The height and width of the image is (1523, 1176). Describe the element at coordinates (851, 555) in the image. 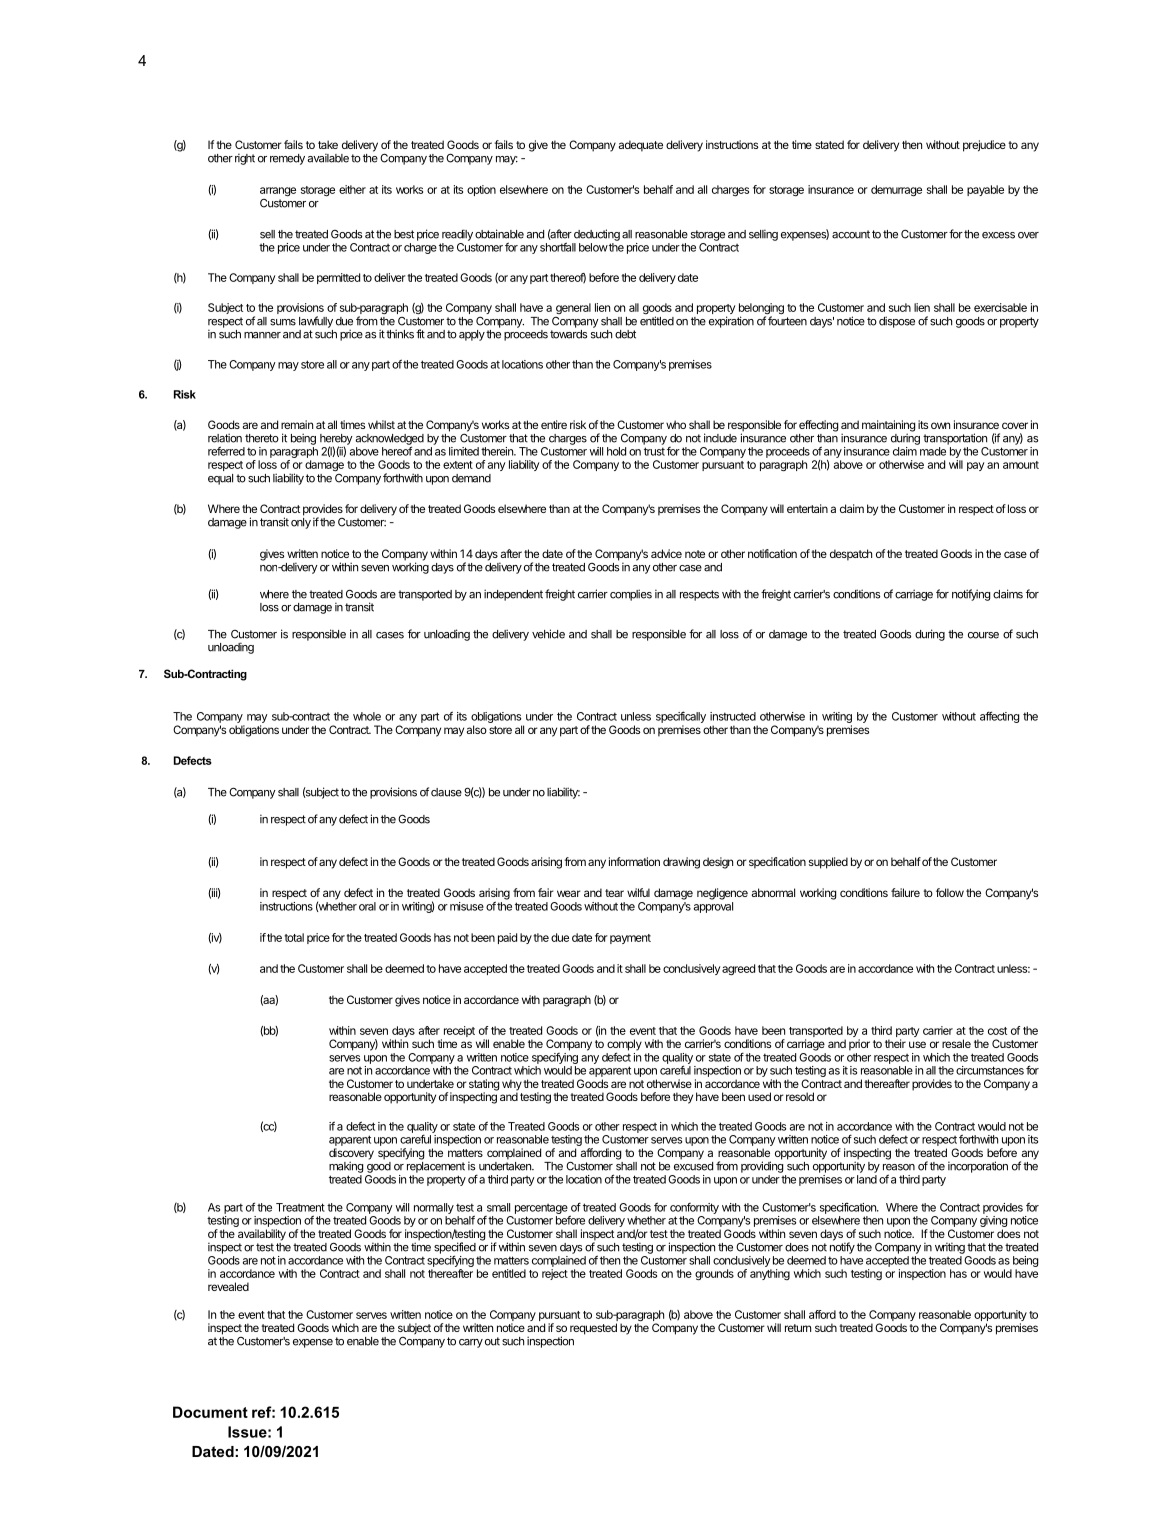

I see `despatch` at that location.
